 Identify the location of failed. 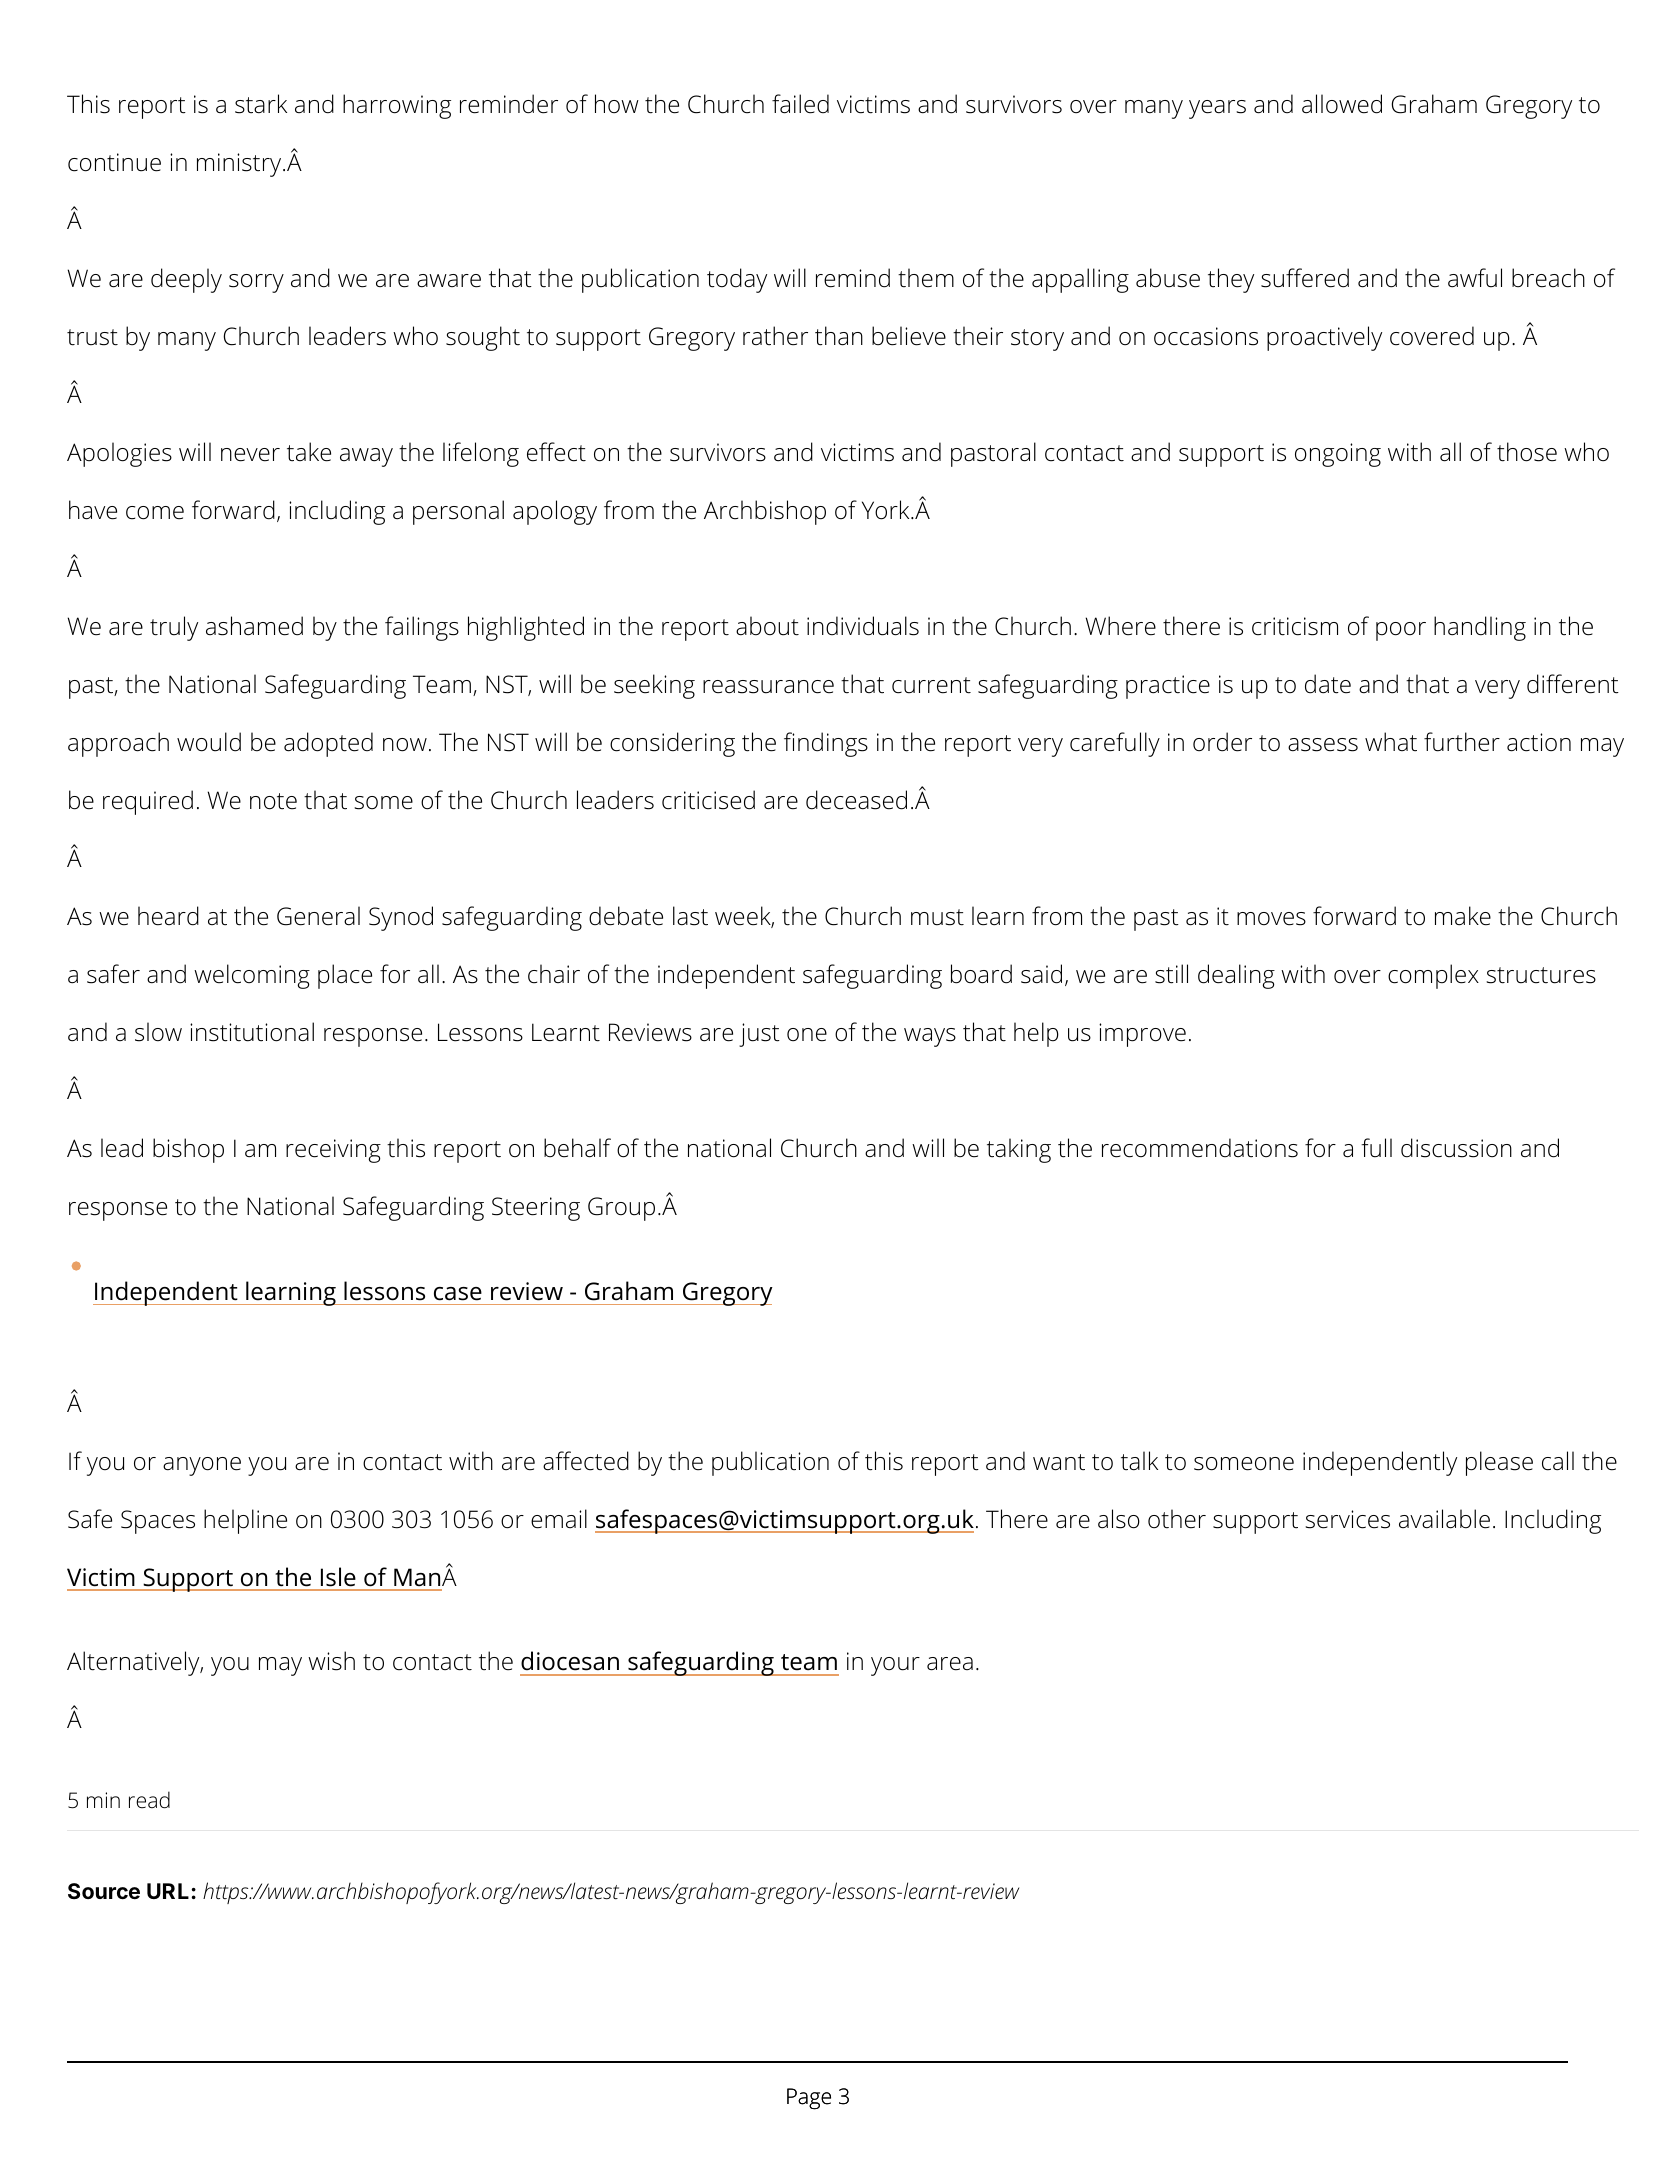
(800, 104).
